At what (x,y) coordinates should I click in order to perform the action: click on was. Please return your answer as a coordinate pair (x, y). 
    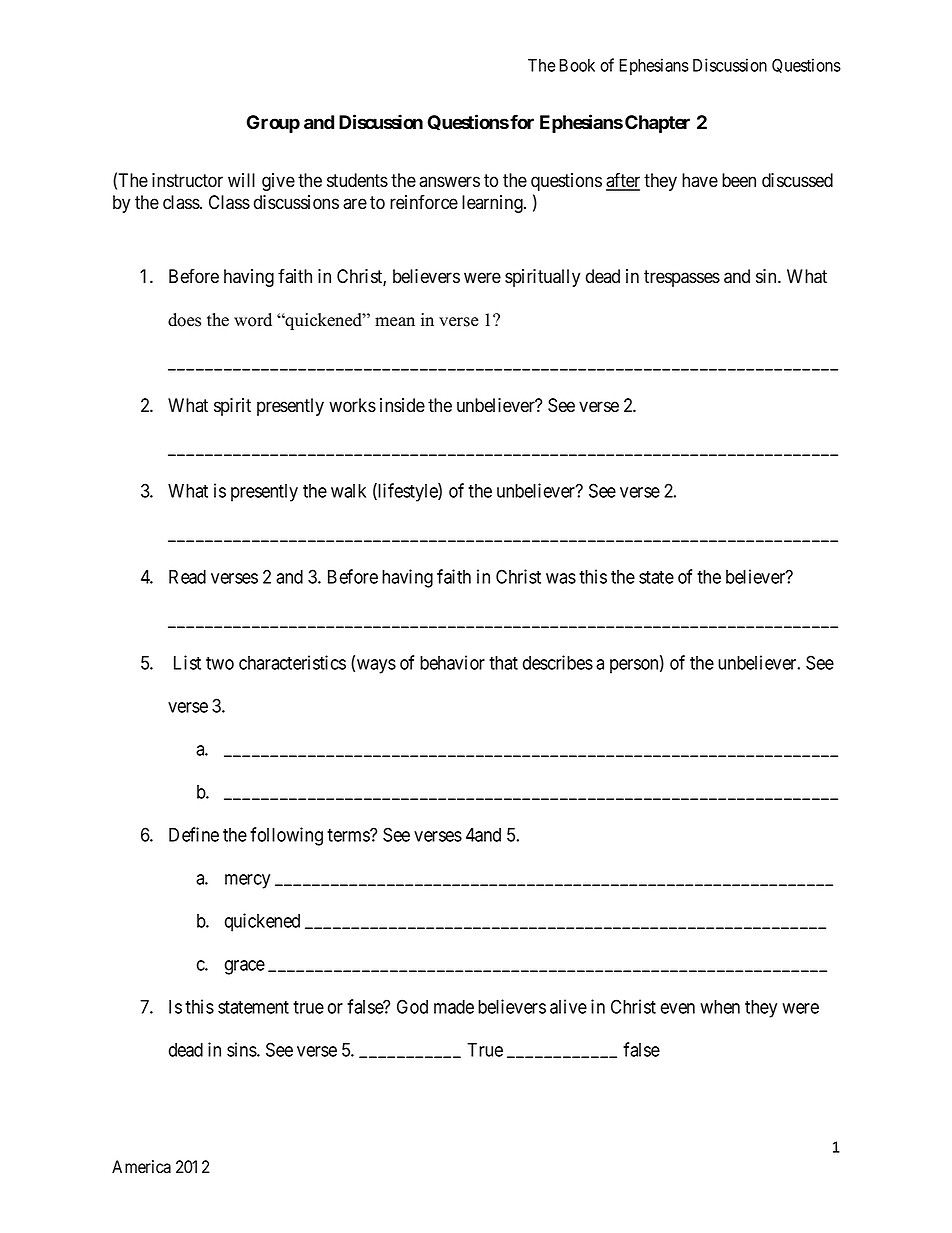
    Looking at the image, I should click on (561, 578).
